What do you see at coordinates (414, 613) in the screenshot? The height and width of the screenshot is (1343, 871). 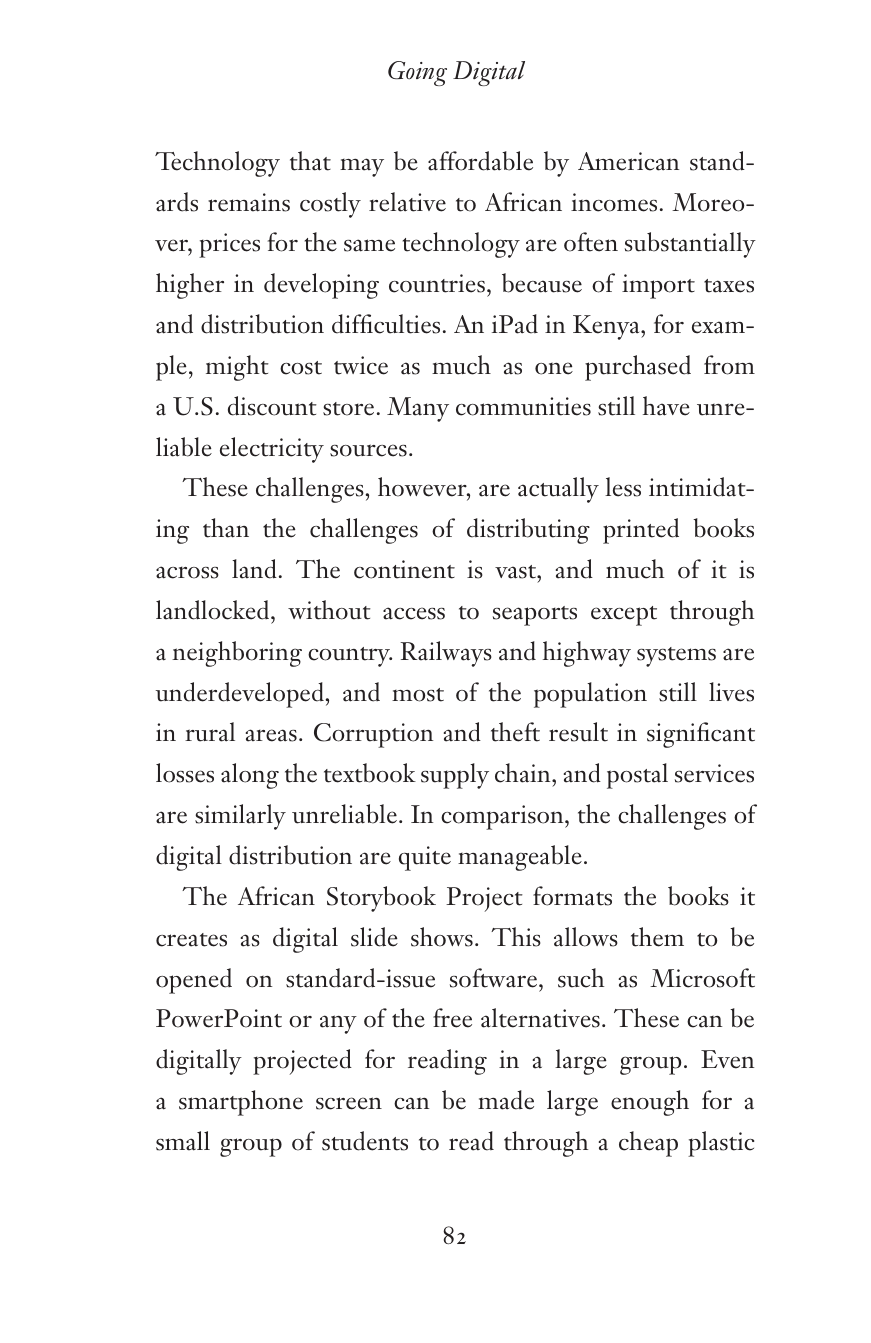 I see `access` at bounding box center [414, 613].
